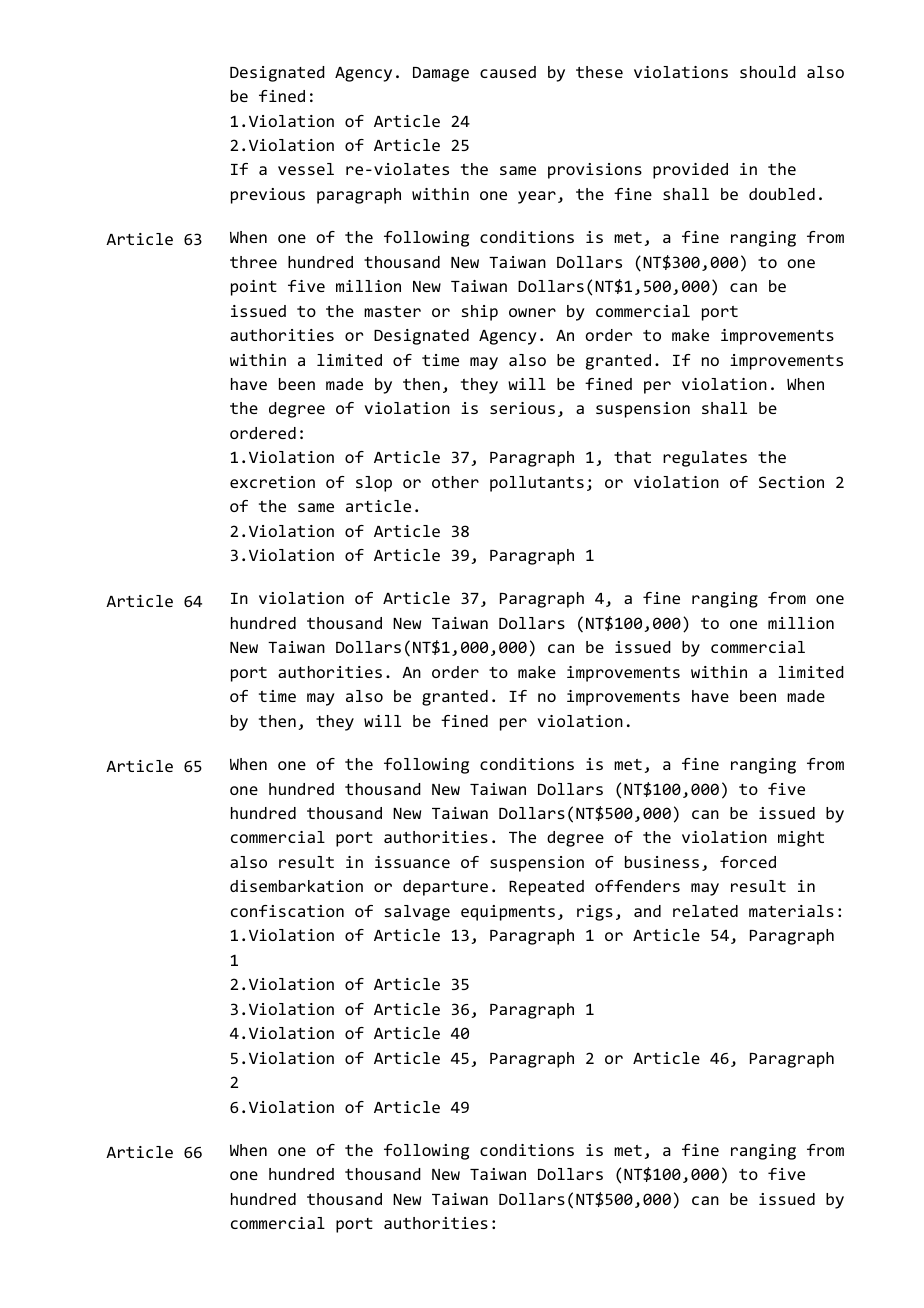  Describe the element at coordinates (537, 484) in the screenshot. I see `pollutants` at that location.
